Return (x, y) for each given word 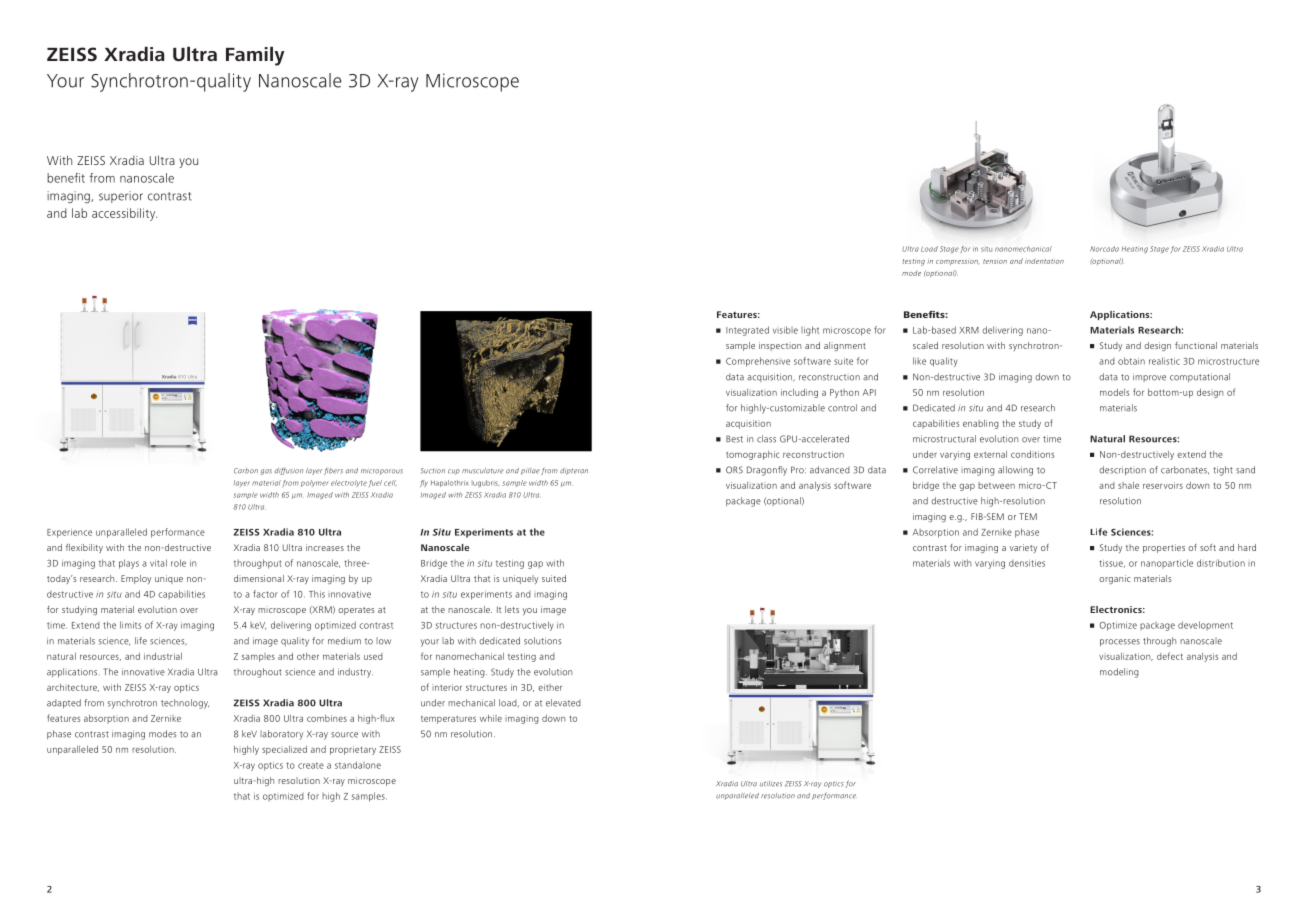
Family (255, 56)
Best (734, 439)
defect (1170, 656)
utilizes (771, 784)
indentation (1044, 261)
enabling (981, 424)
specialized (284, 750)
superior (121, 197)
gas (266, 472)
